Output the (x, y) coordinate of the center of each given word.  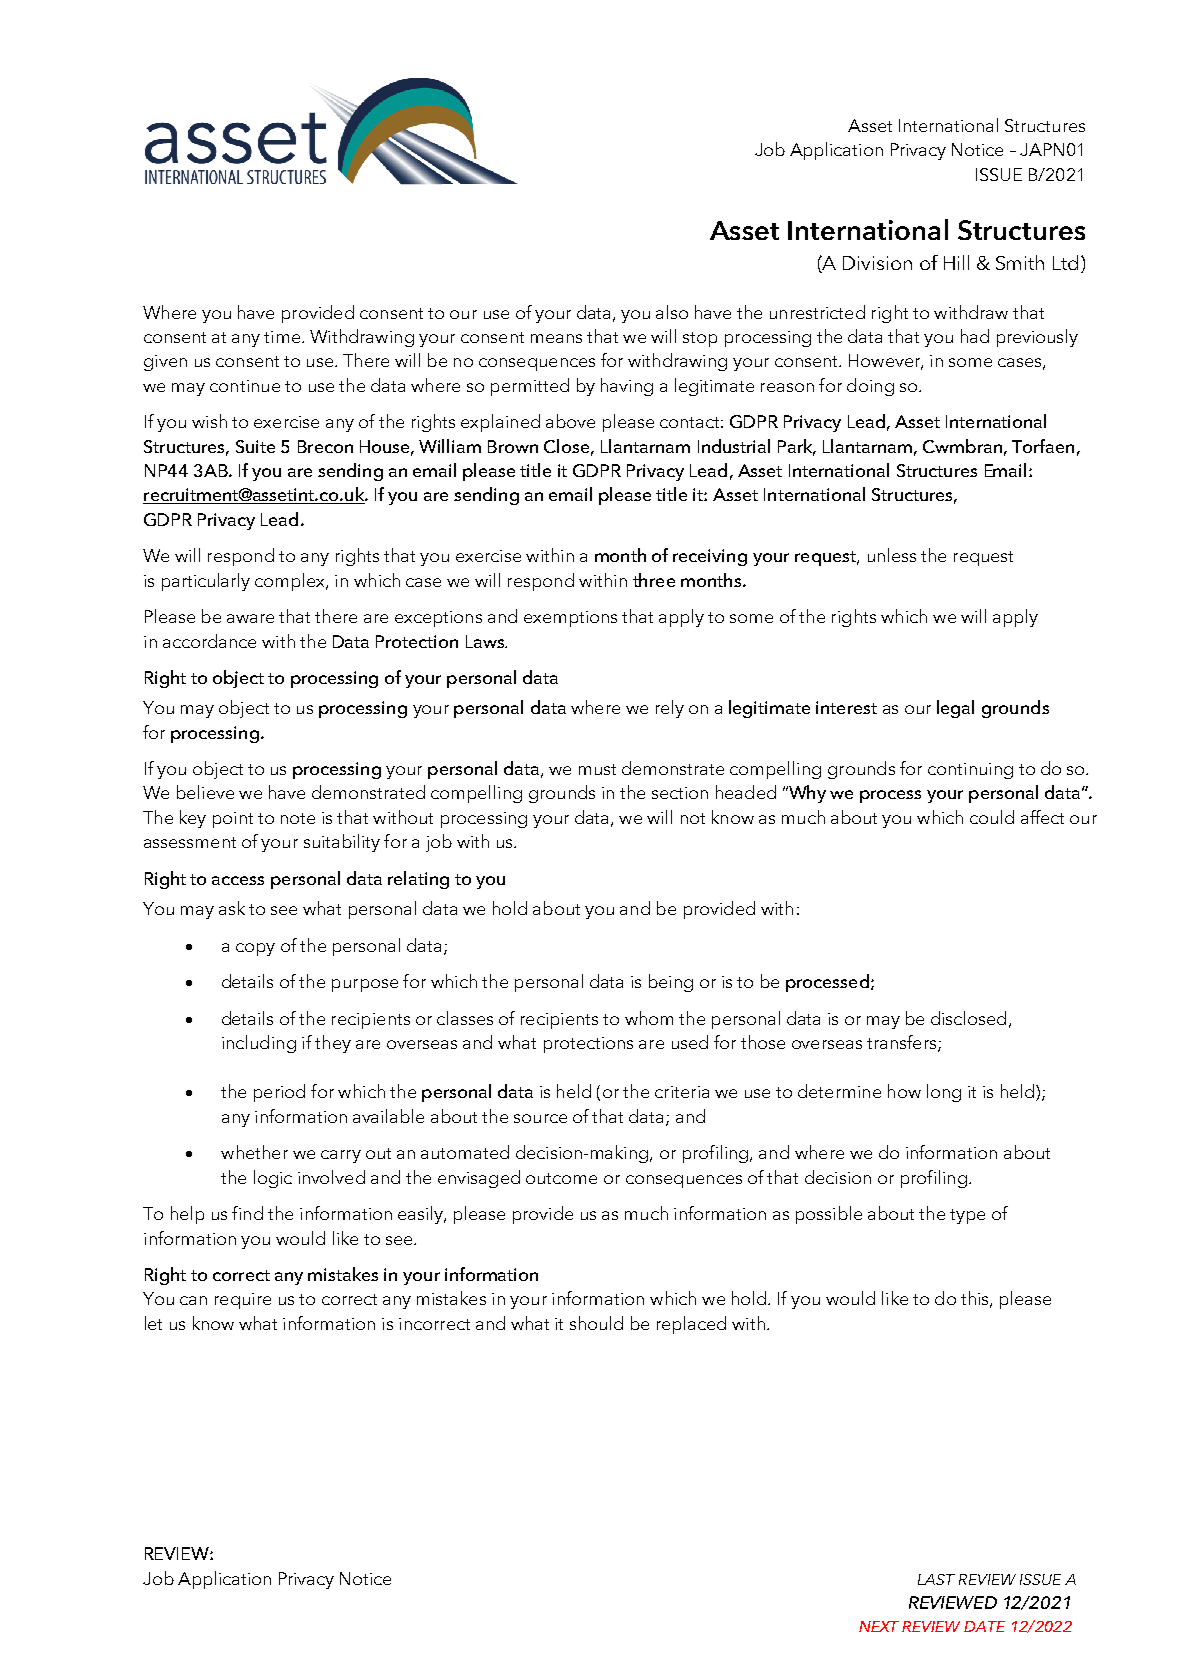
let (153, 1323)
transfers (903, 1043)
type (967, 1216)
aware (250, 618)
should (596, 1323)
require (243, 1301)
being (671, 983)
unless (892, 555)
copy (255, 949)
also (672, 312)
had (975, 336)
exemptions (570, 619)
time (282, 337)
